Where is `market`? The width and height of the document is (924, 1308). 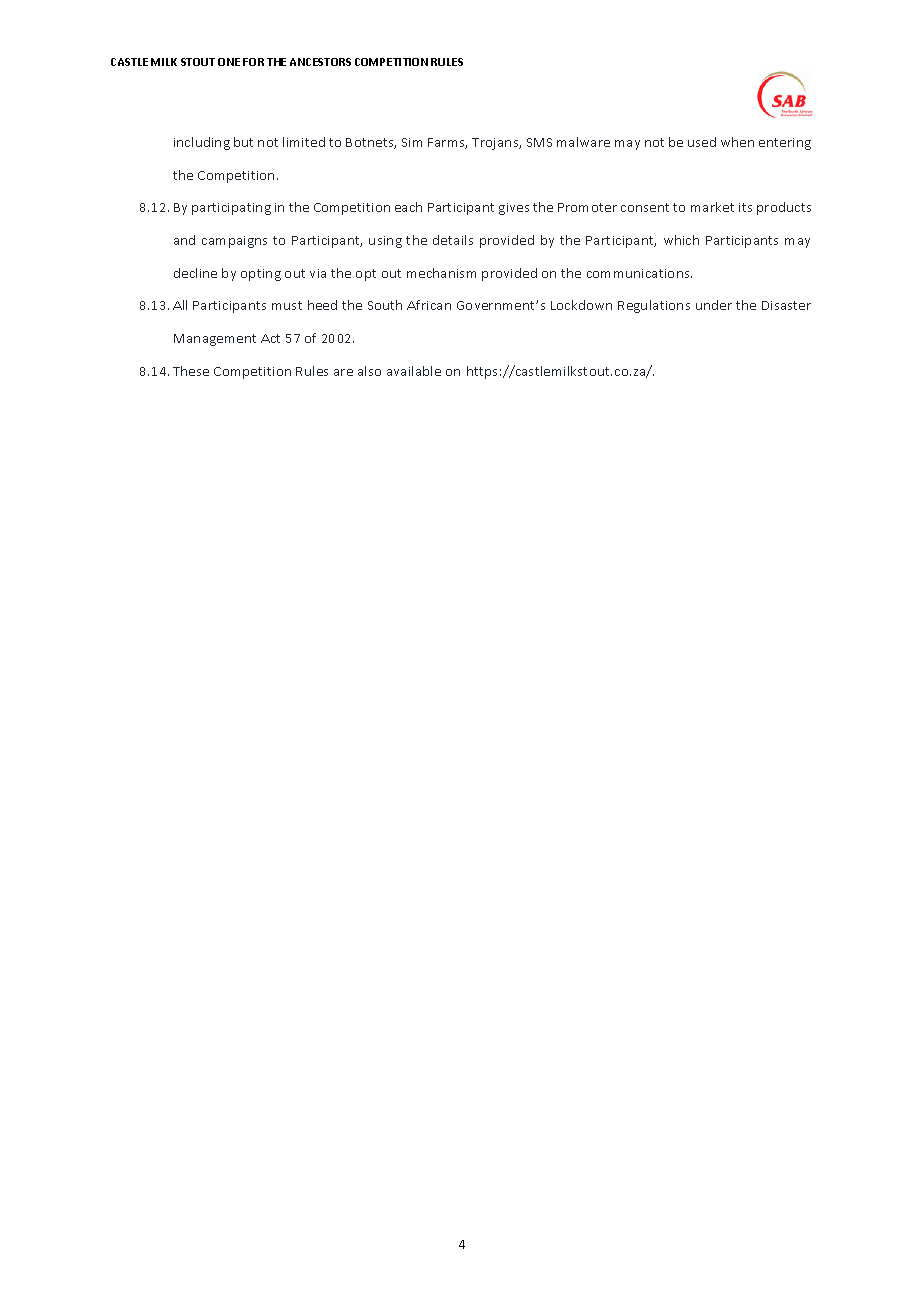 market is located at coordinates (712, 207).
